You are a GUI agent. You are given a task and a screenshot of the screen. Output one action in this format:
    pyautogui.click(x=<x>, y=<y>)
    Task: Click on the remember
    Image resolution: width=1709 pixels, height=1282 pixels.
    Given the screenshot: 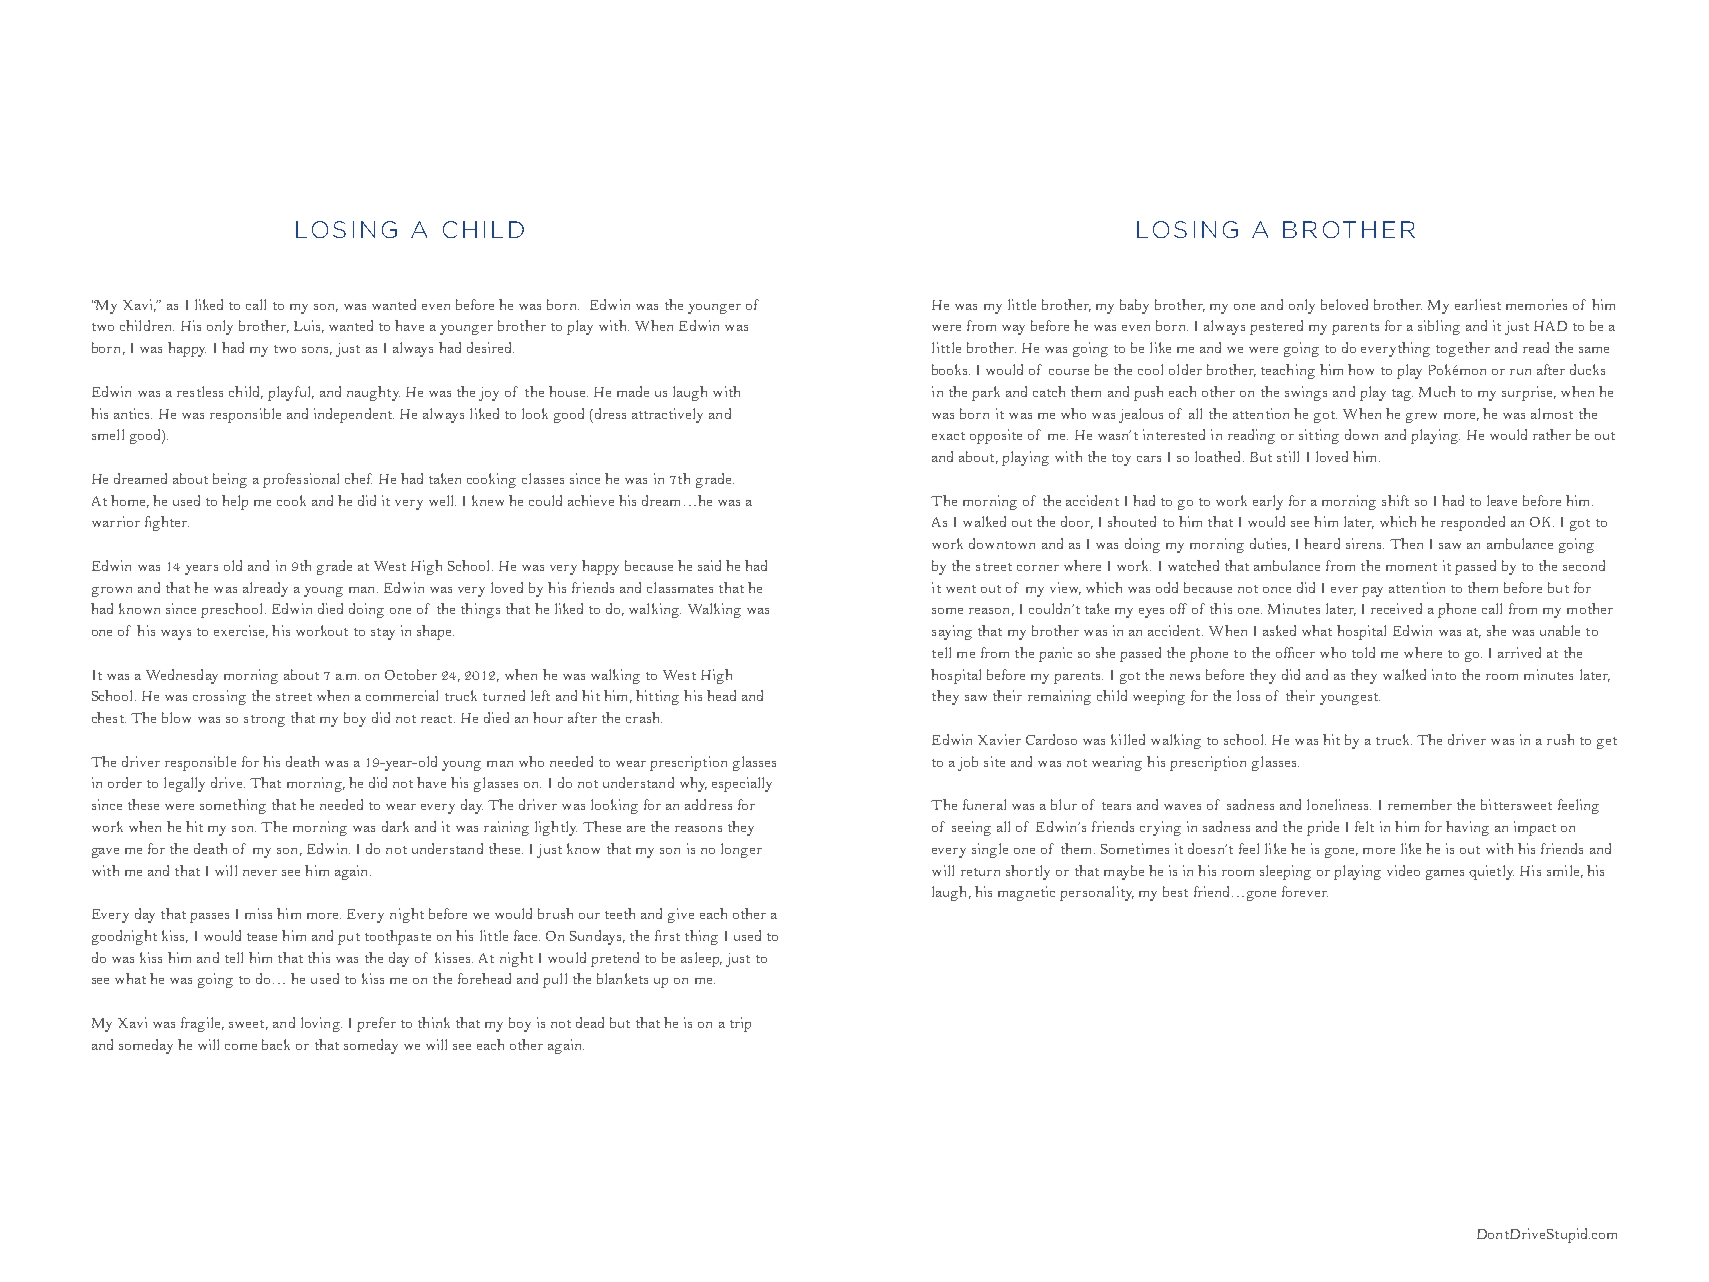 What is the action you would take?
    pyautogui.click(x=1420, y=804)
